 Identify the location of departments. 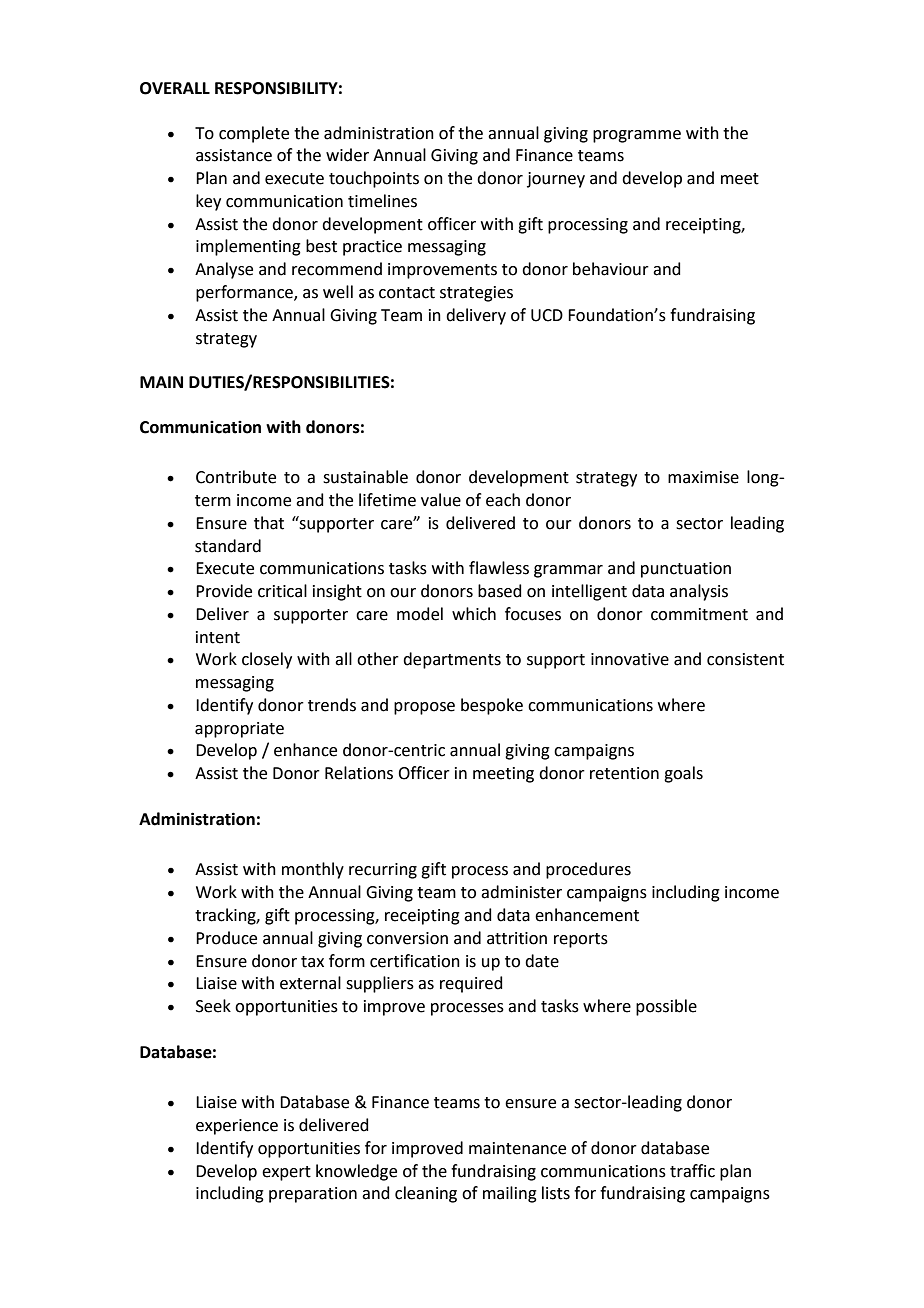
(452, 660).
